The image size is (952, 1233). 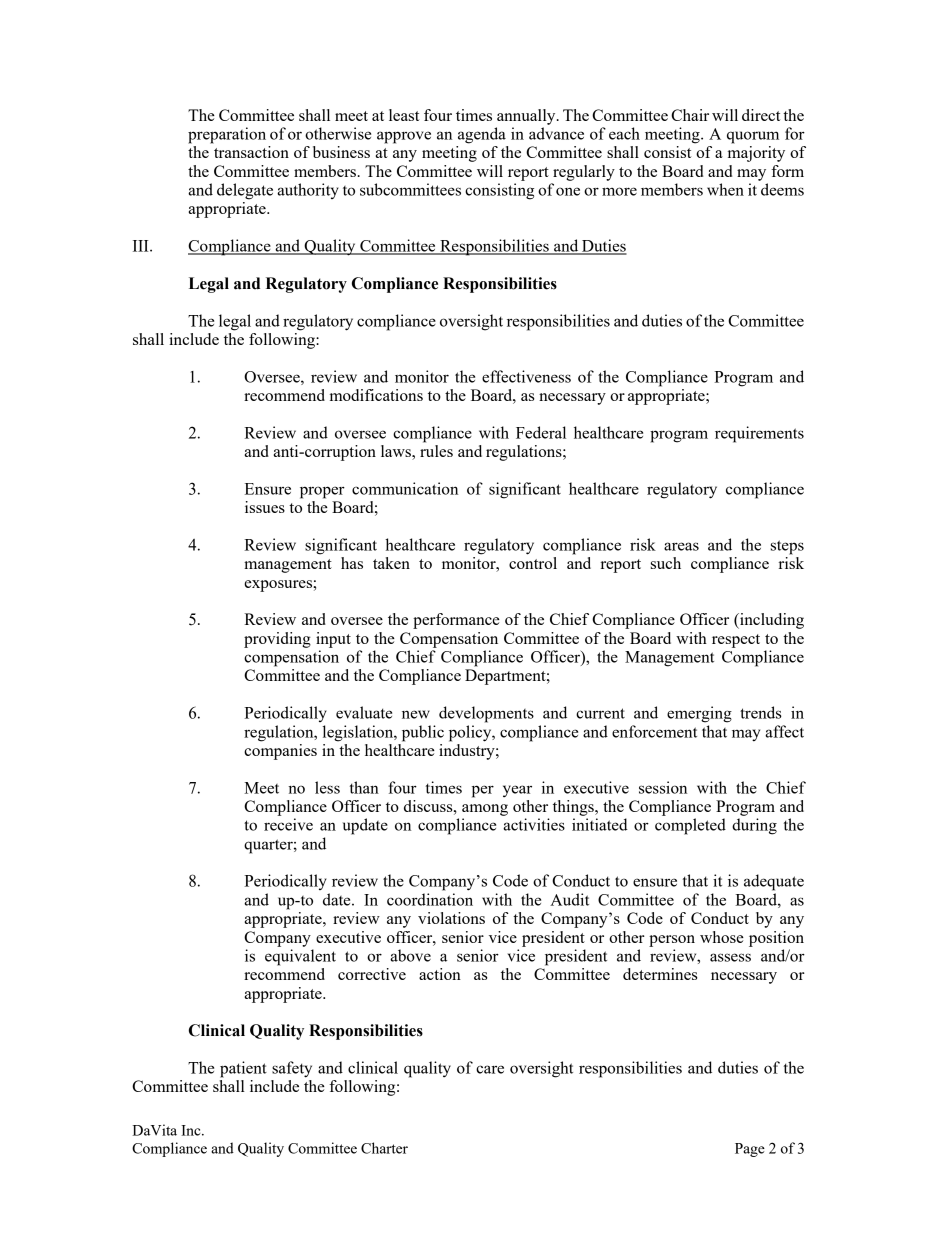 What do you see at coordinates (227, 135) in the screenshot?
I see `preparation` at bounding box center [227, 135].
